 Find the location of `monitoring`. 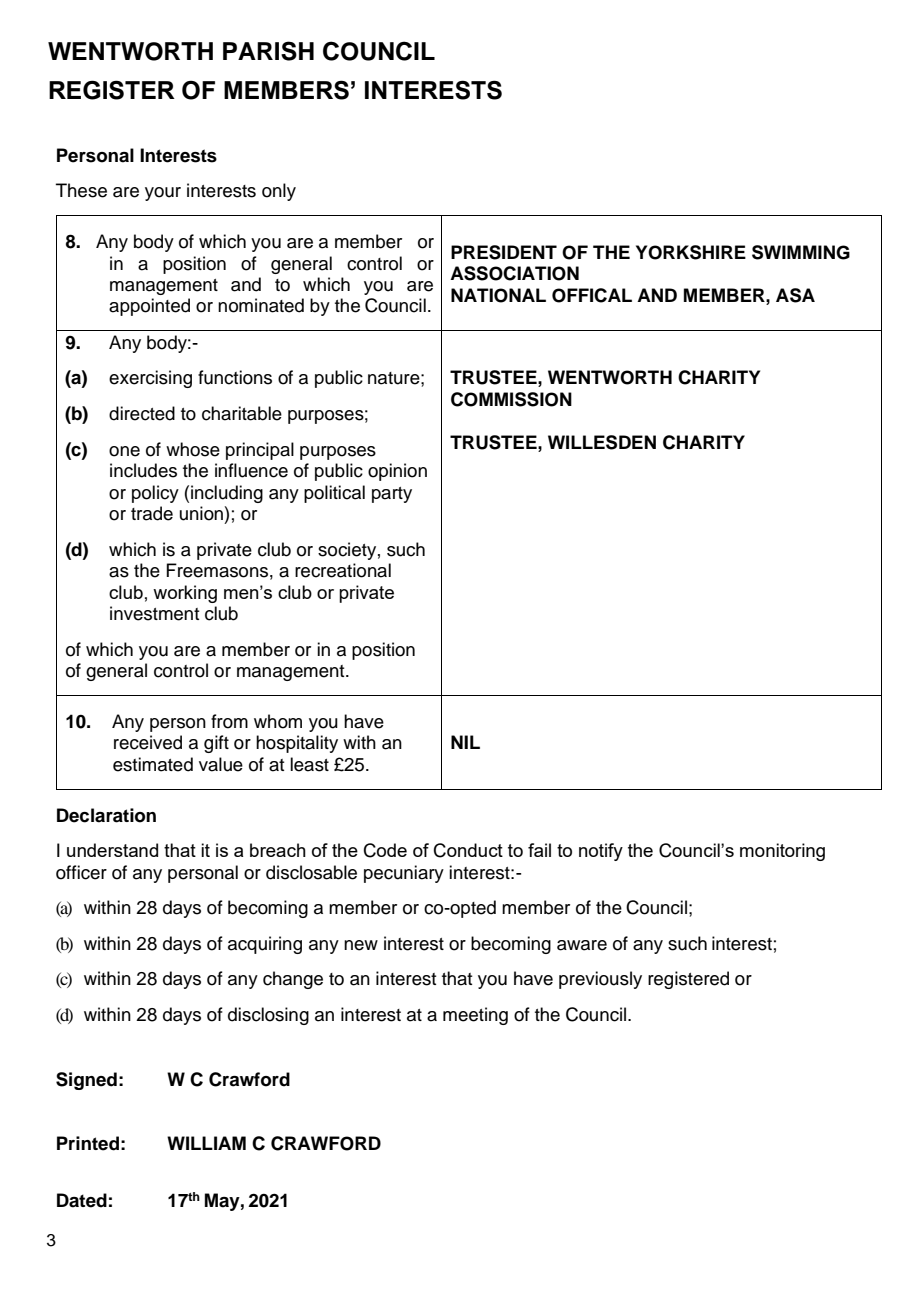

monitoring is located at coordinates (782, 852).
